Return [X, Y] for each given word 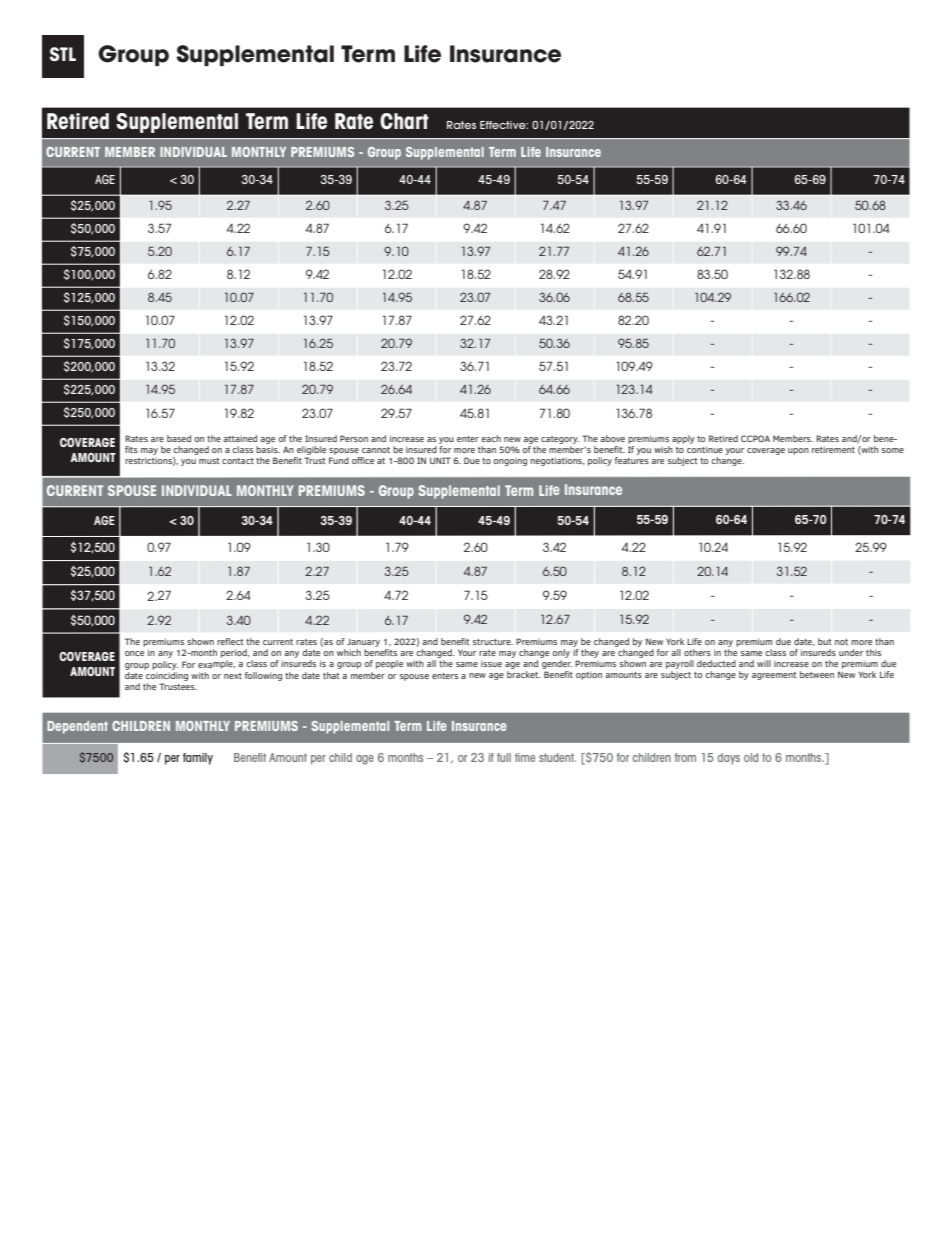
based [179, 438]
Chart [404, 121]
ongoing [510, 461]
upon [798, 451]
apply [683, 439]
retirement [833, 449]
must [209, 461]
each [491, 438]
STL [63, 54]
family [198, 759]
